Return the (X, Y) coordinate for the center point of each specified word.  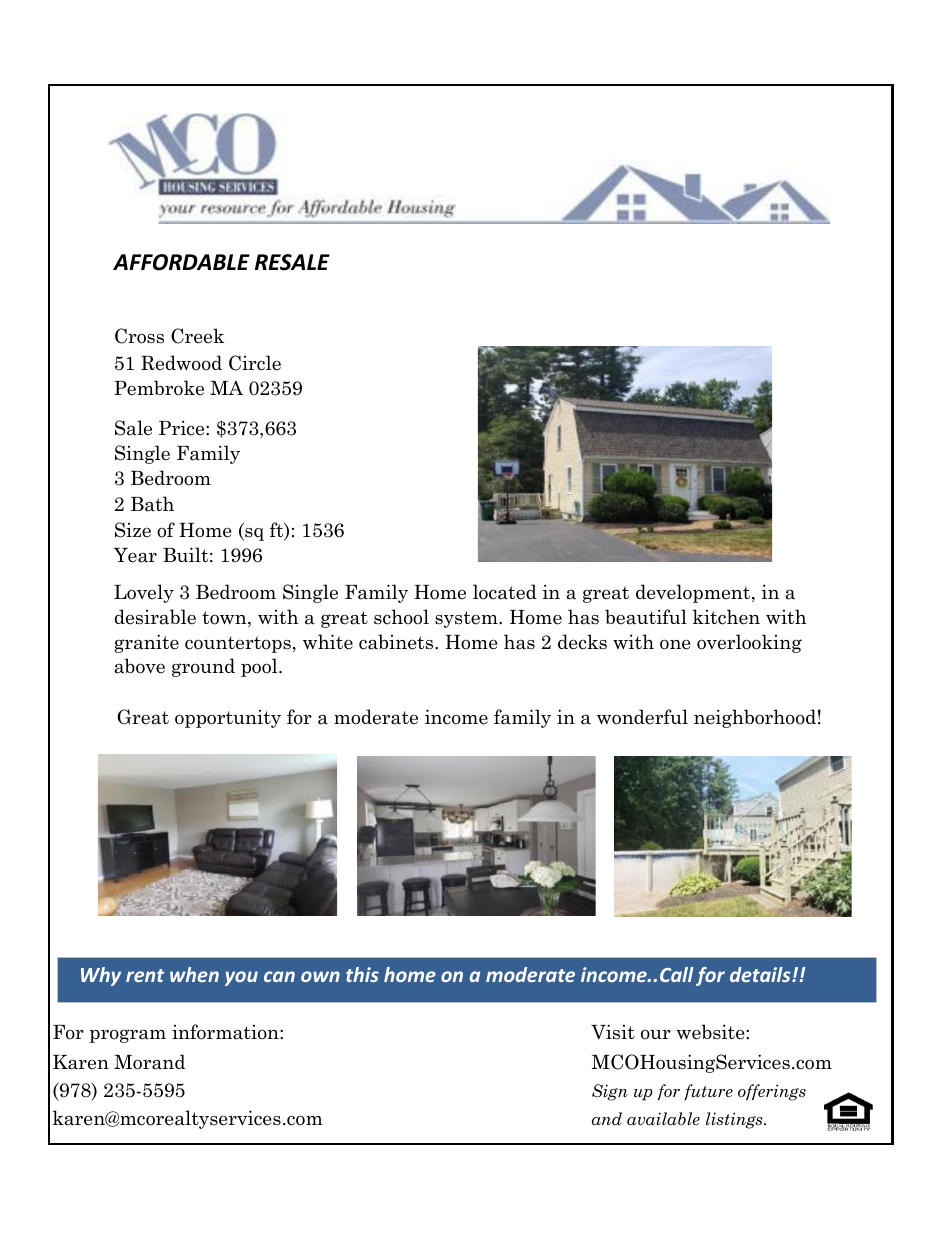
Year (135, 555)
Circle (255, 363)
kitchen (726, 617)
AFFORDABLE (181, 262)
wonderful (642, 717)
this (362, 974)
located (505, 592)
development (694, 593)
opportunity (228, 719)
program (128, 1036)
